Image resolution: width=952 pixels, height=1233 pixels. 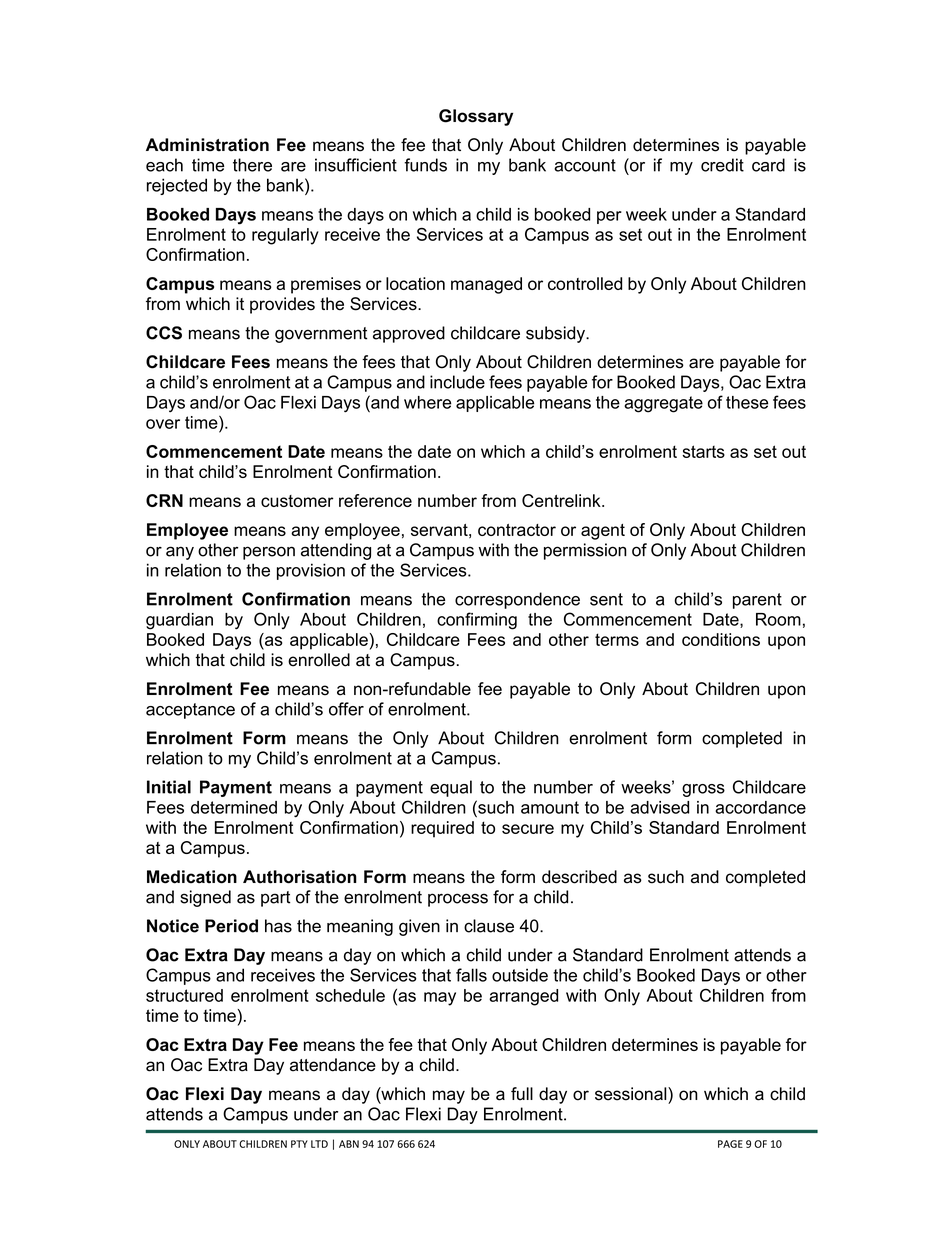 I want to click on equal, so click(x=451, y=788).
